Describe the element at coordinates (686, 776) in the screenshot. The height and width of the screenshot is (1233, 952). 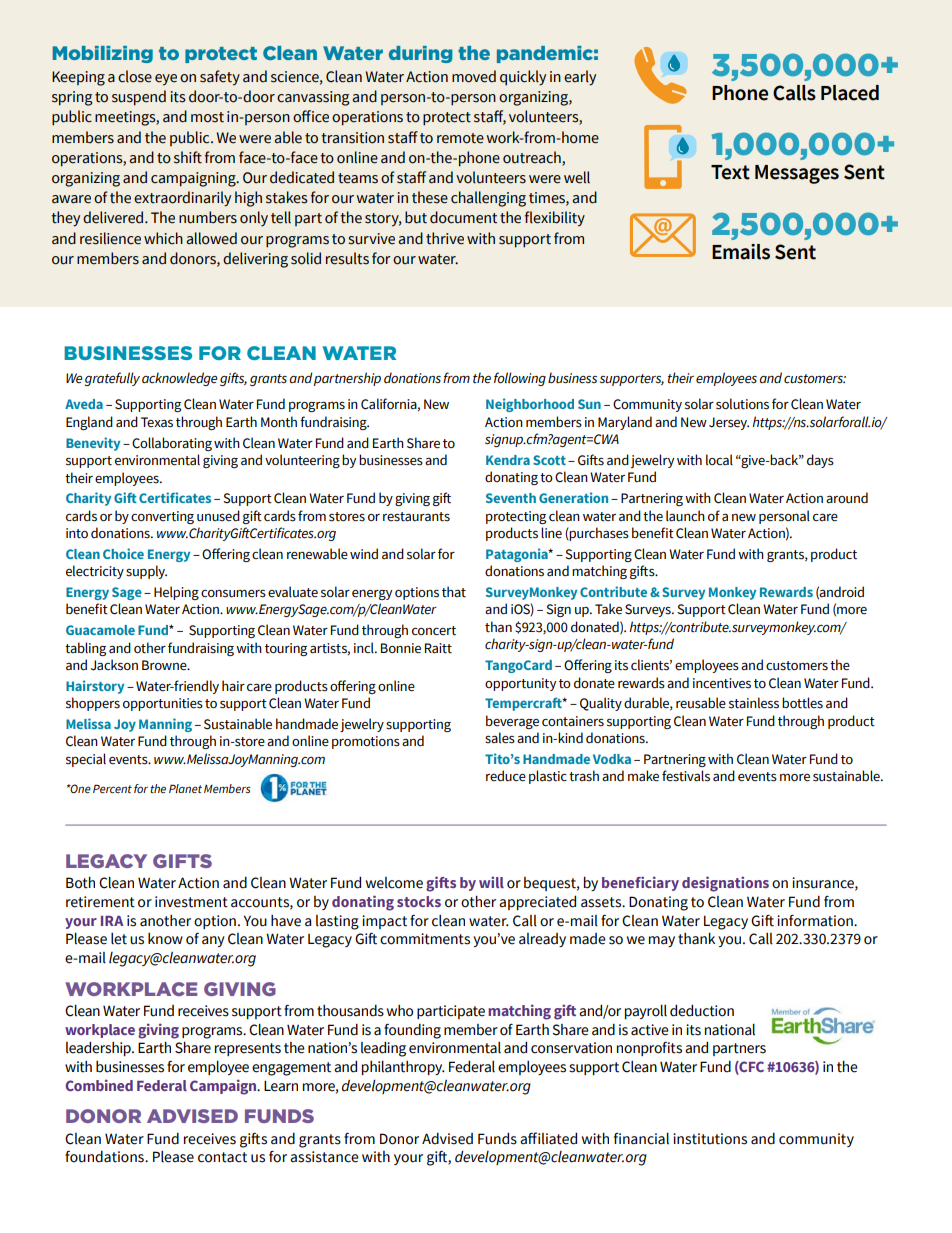
I see `festivals` at that location.
